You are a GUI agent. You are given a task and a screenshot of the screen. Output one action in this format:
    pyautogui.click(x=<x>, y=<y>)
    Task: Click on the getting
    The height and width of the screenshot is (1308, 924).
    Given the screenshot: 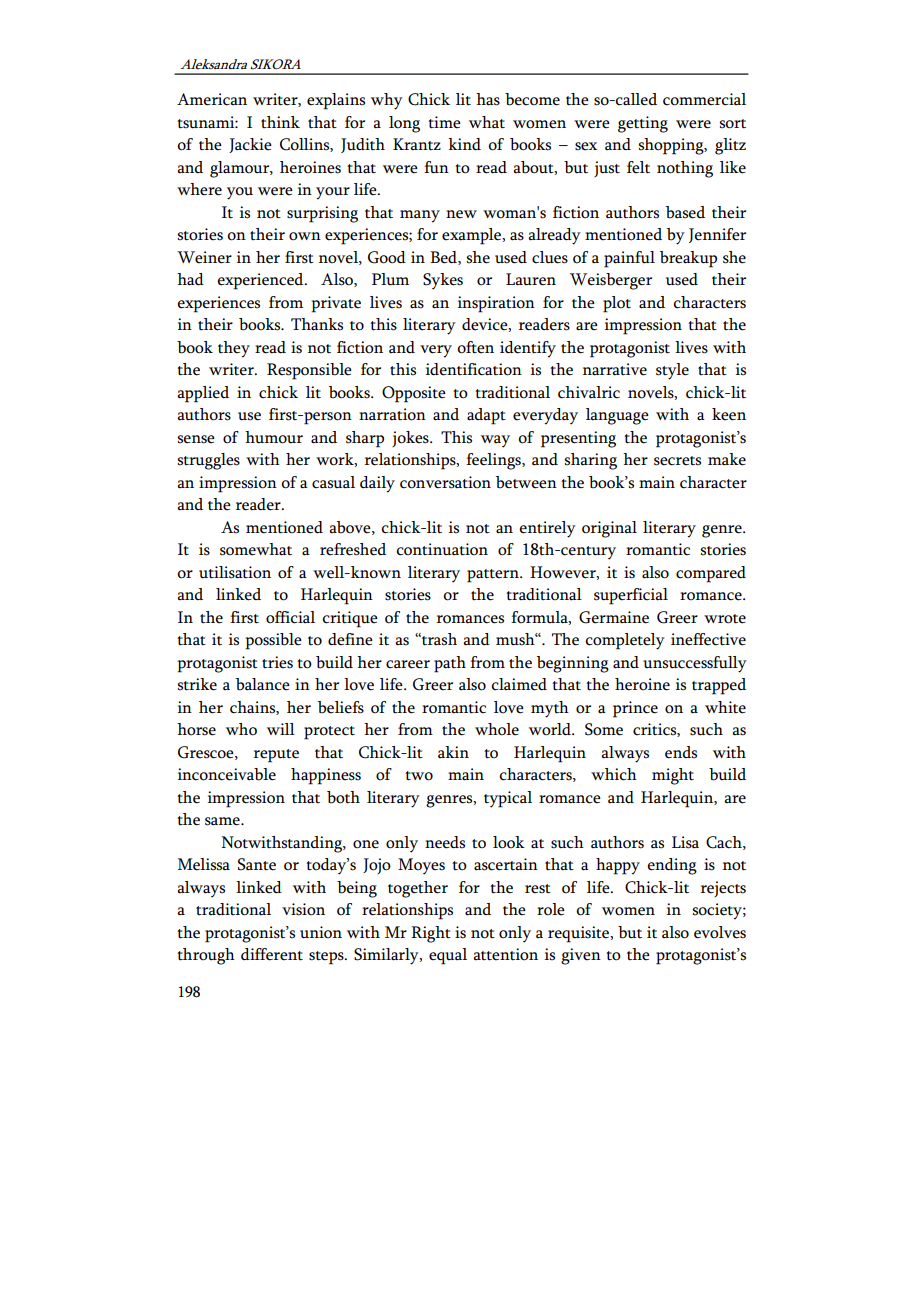 What is the action you would take?
    pyautogui.click(x=643, y=124)
